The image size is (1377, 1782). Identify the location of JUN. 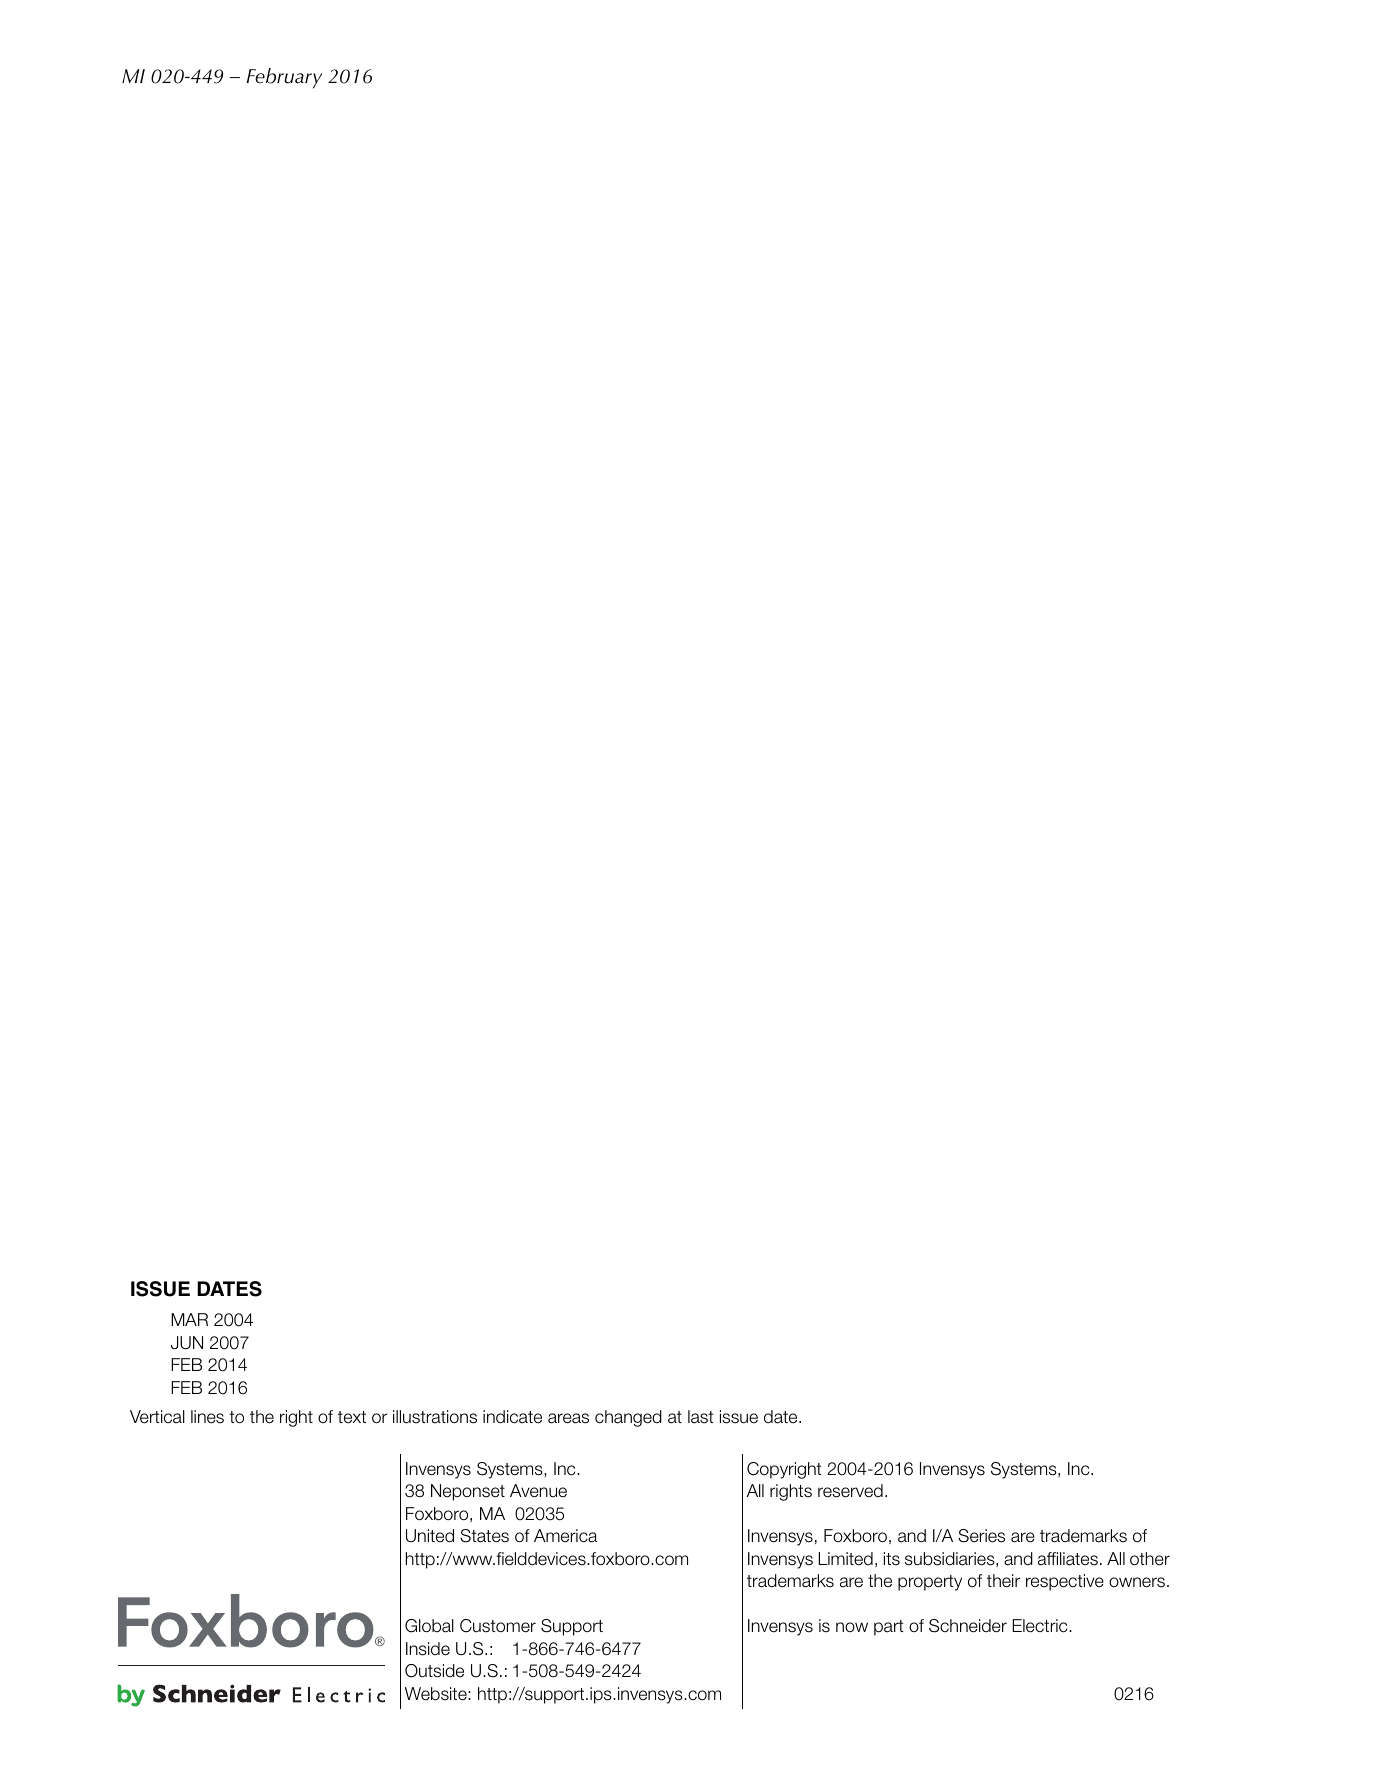
(187, 1343).
